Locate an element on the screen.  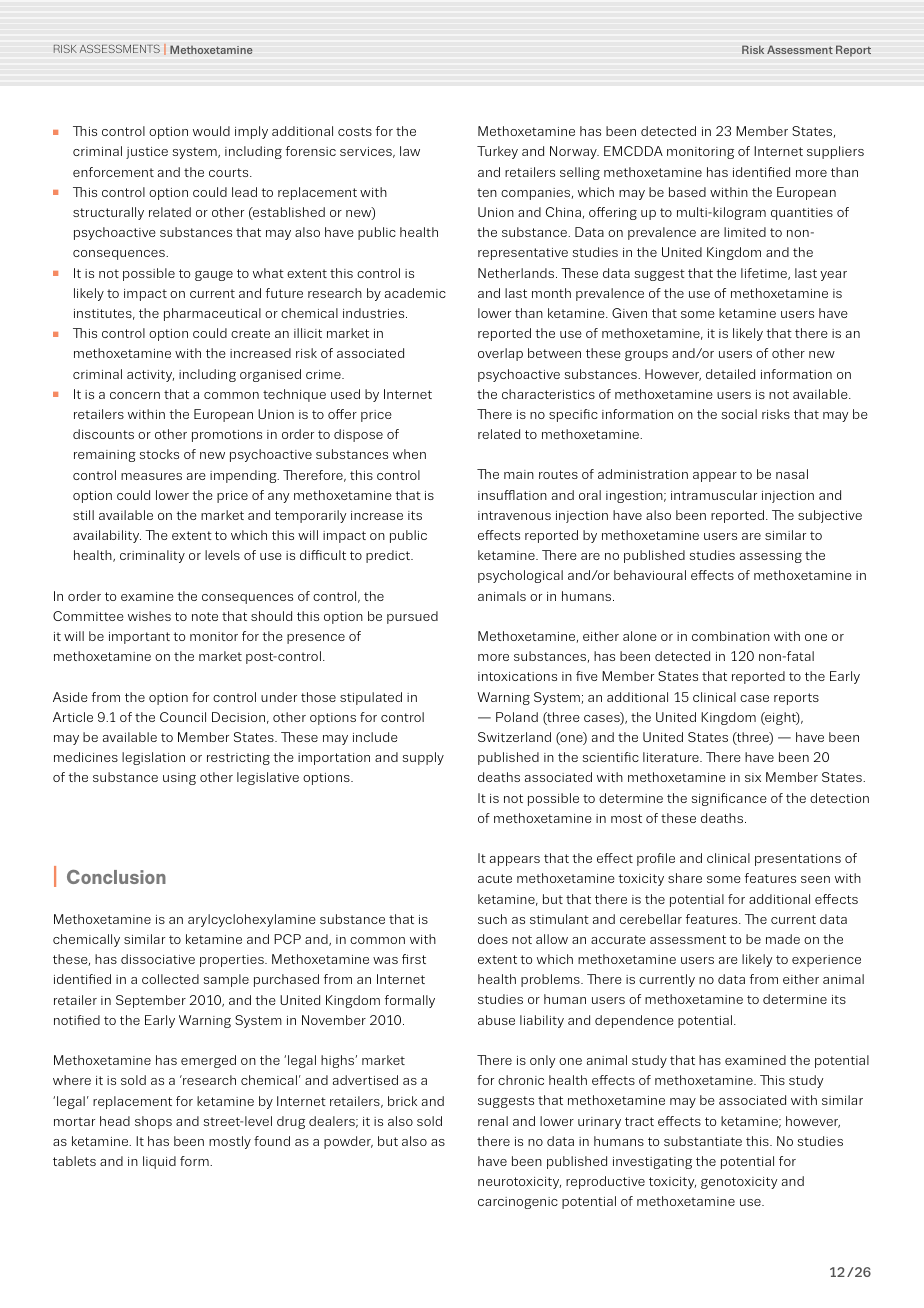
pursued is located at coordinates (412, 617).
